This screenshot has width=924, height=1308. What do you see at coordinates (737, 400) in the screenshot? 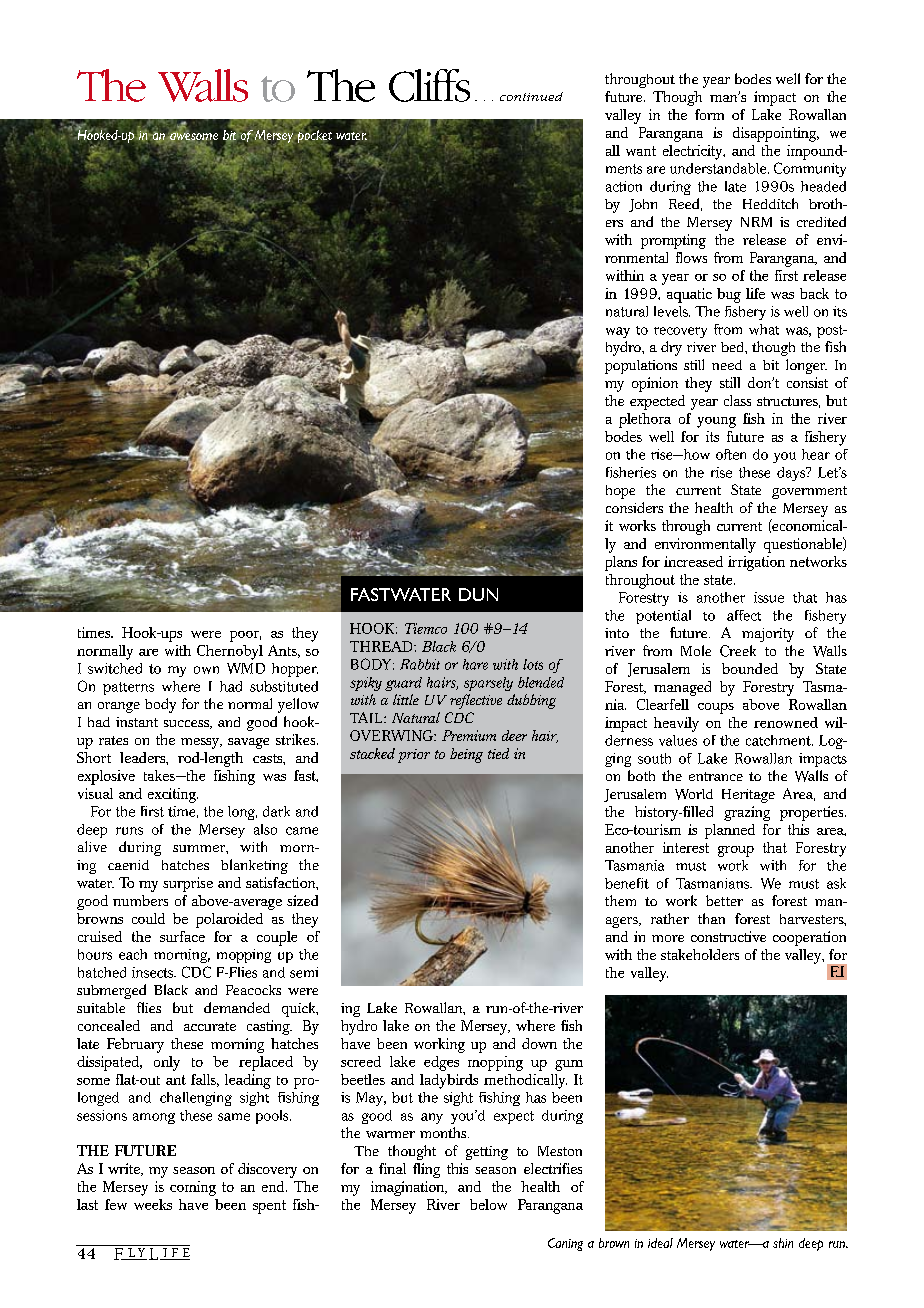
I see `class` at bounding box center [737, 400].
